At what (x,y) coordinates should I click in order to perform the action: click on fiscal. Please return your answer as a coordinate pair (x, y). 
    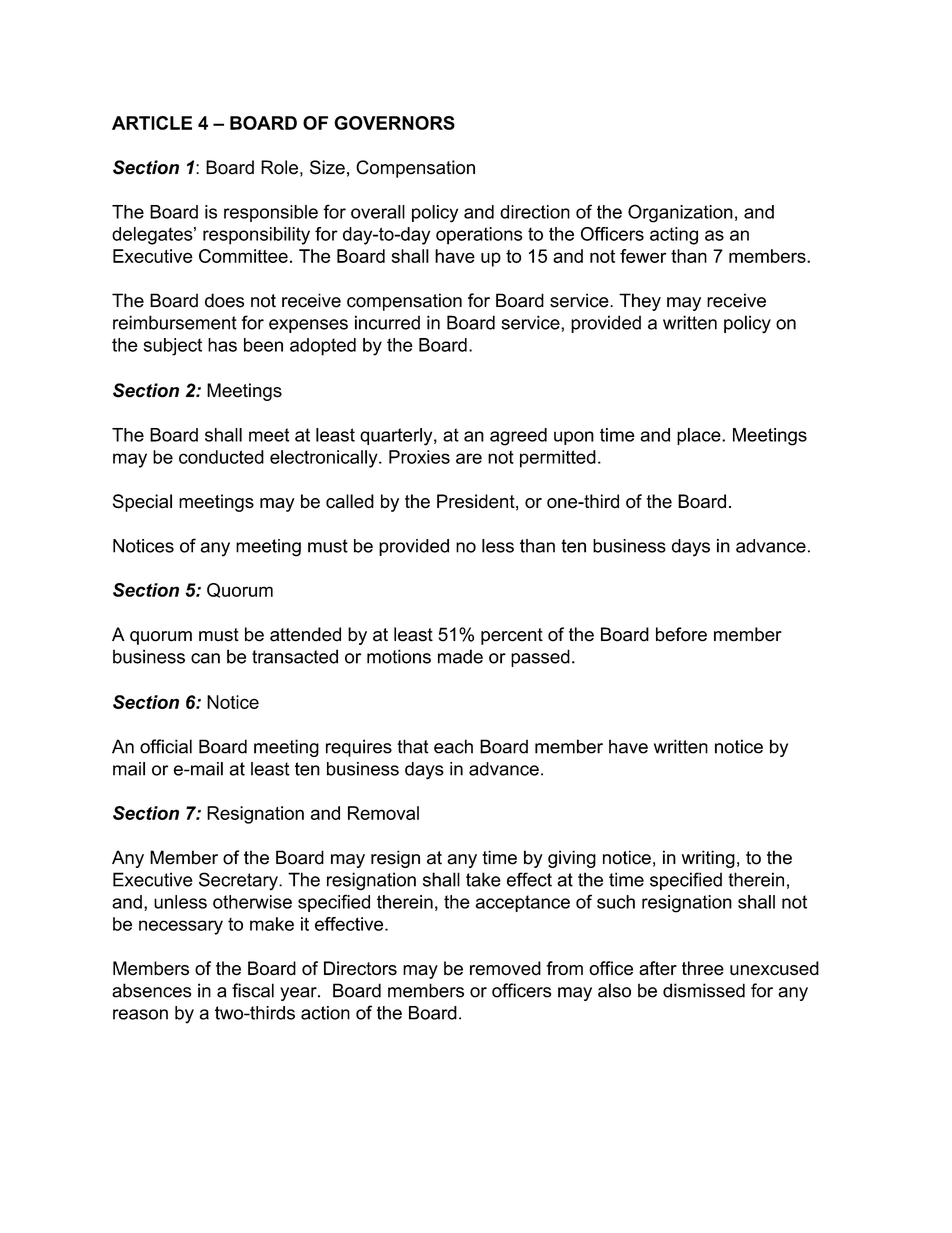
    Looking at the image, I should click on (253, 990).
